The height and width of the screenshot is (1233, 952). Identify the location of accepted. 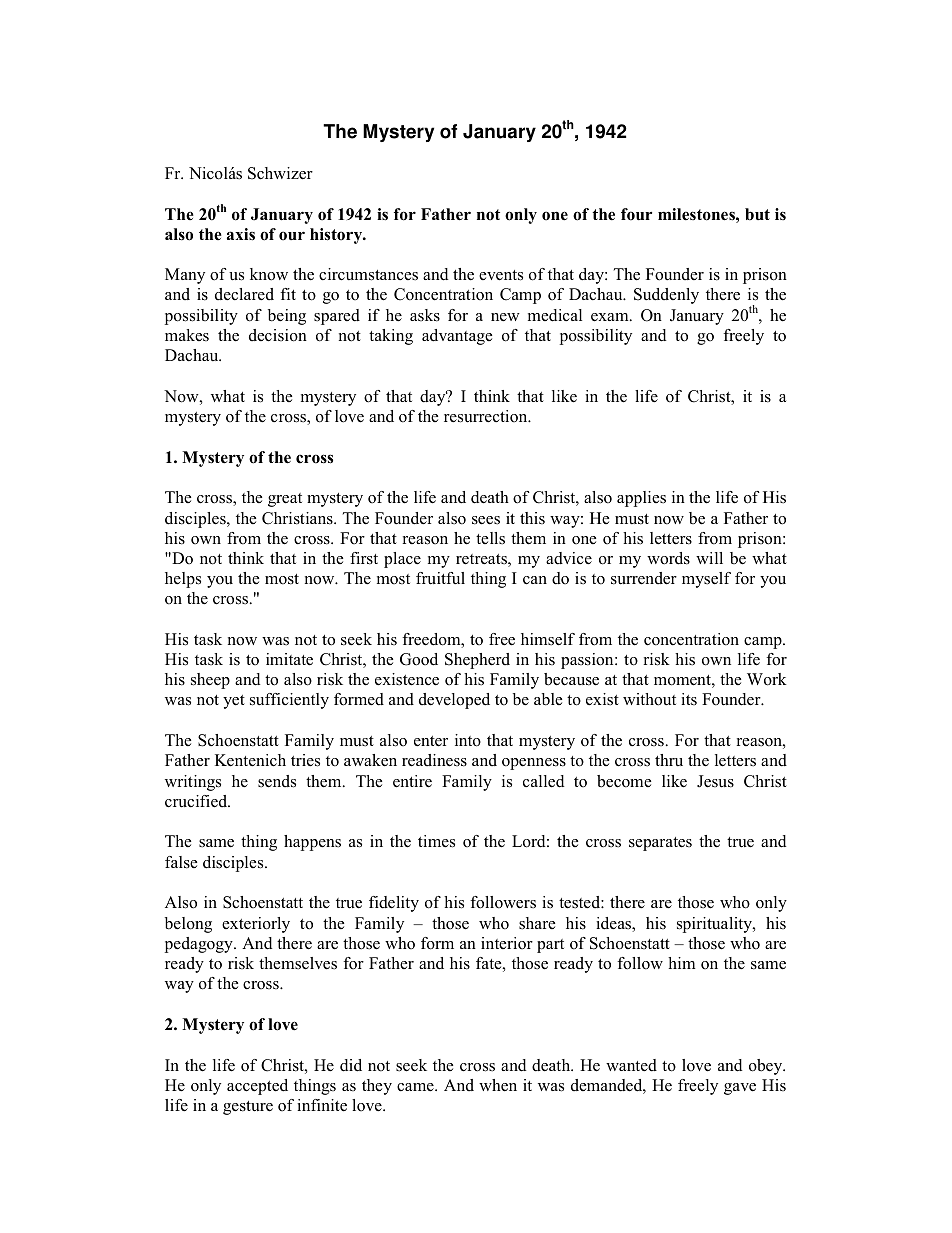
(257, 1087).
